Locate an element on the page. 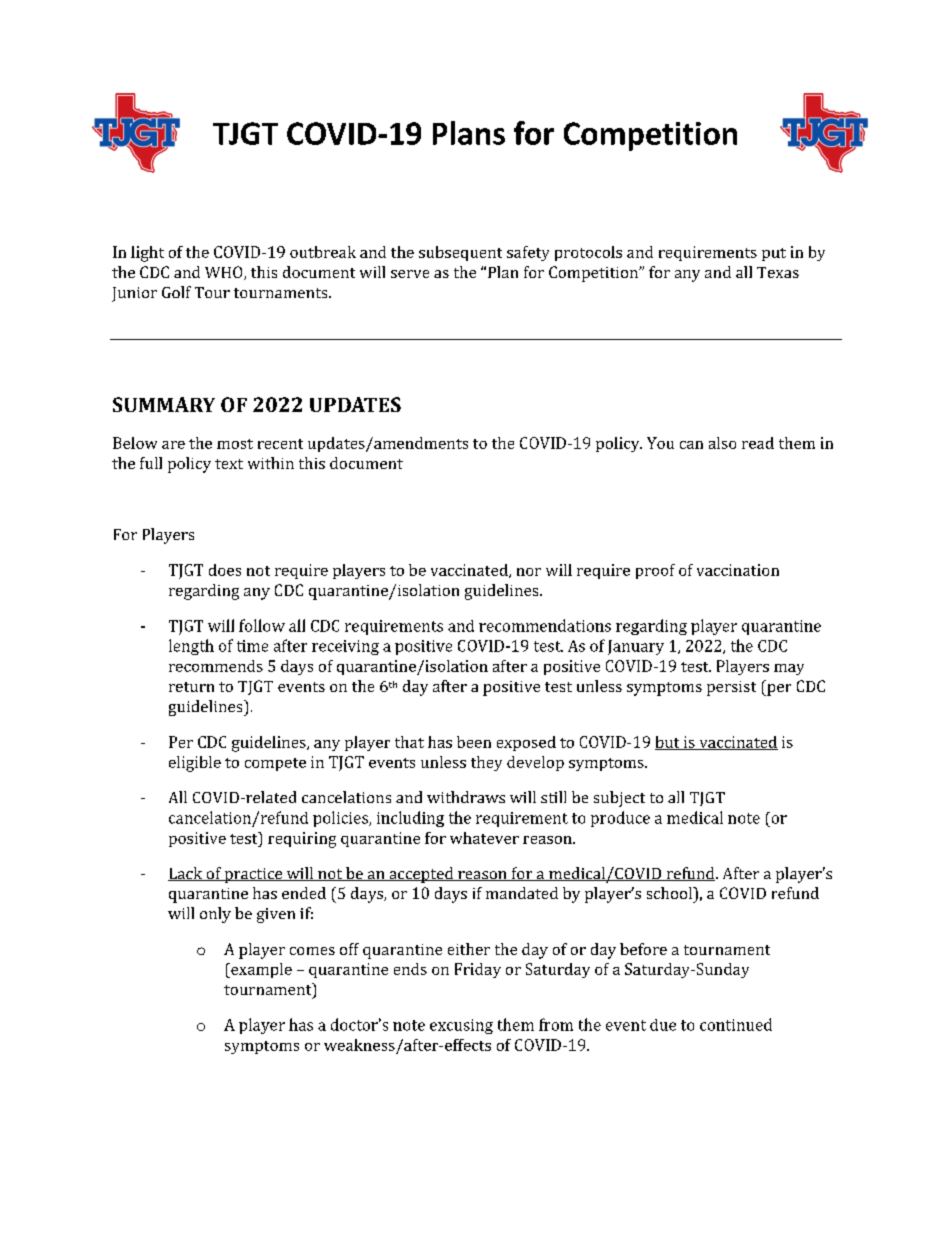 The height and width of the image is (1233, 952). subsequent is located at coordinates (460, 253).
